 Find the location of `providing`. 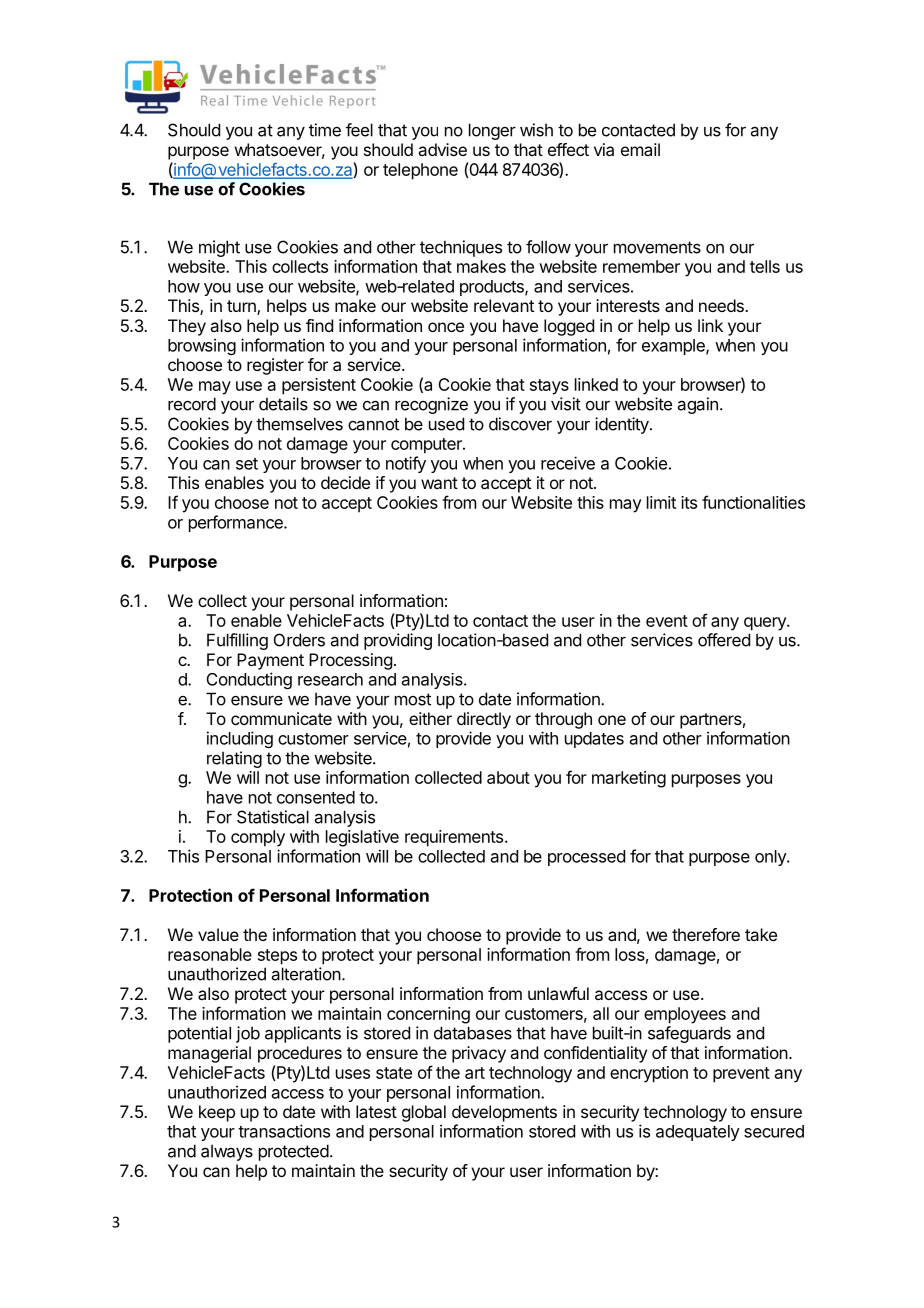

providing is located at coordinates (398, 641).
